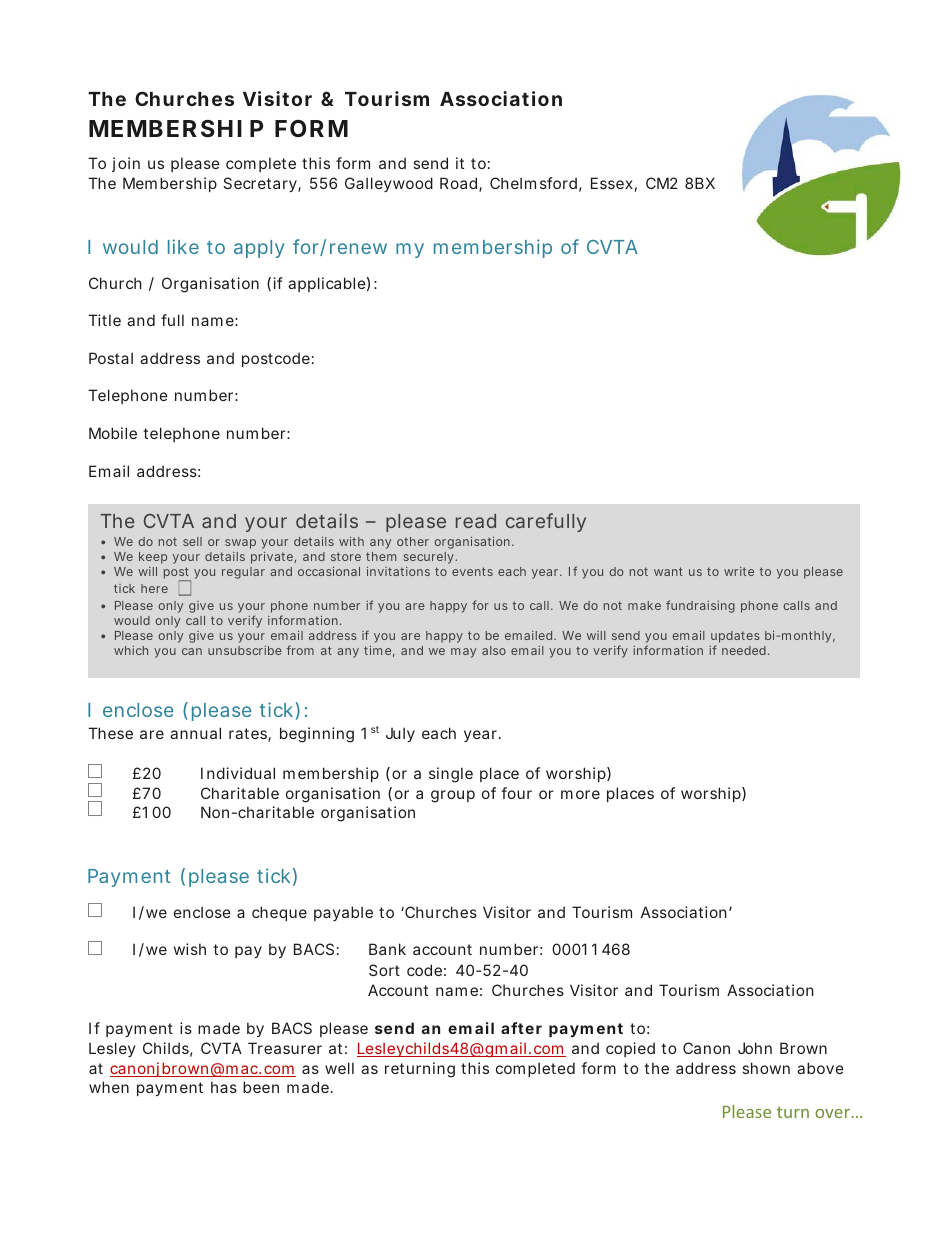 The height and width of the document is (1233, 952). What do you see at coordinates (238, 773) in the document?
I see `Individual` at bounding box center [238, 773].
